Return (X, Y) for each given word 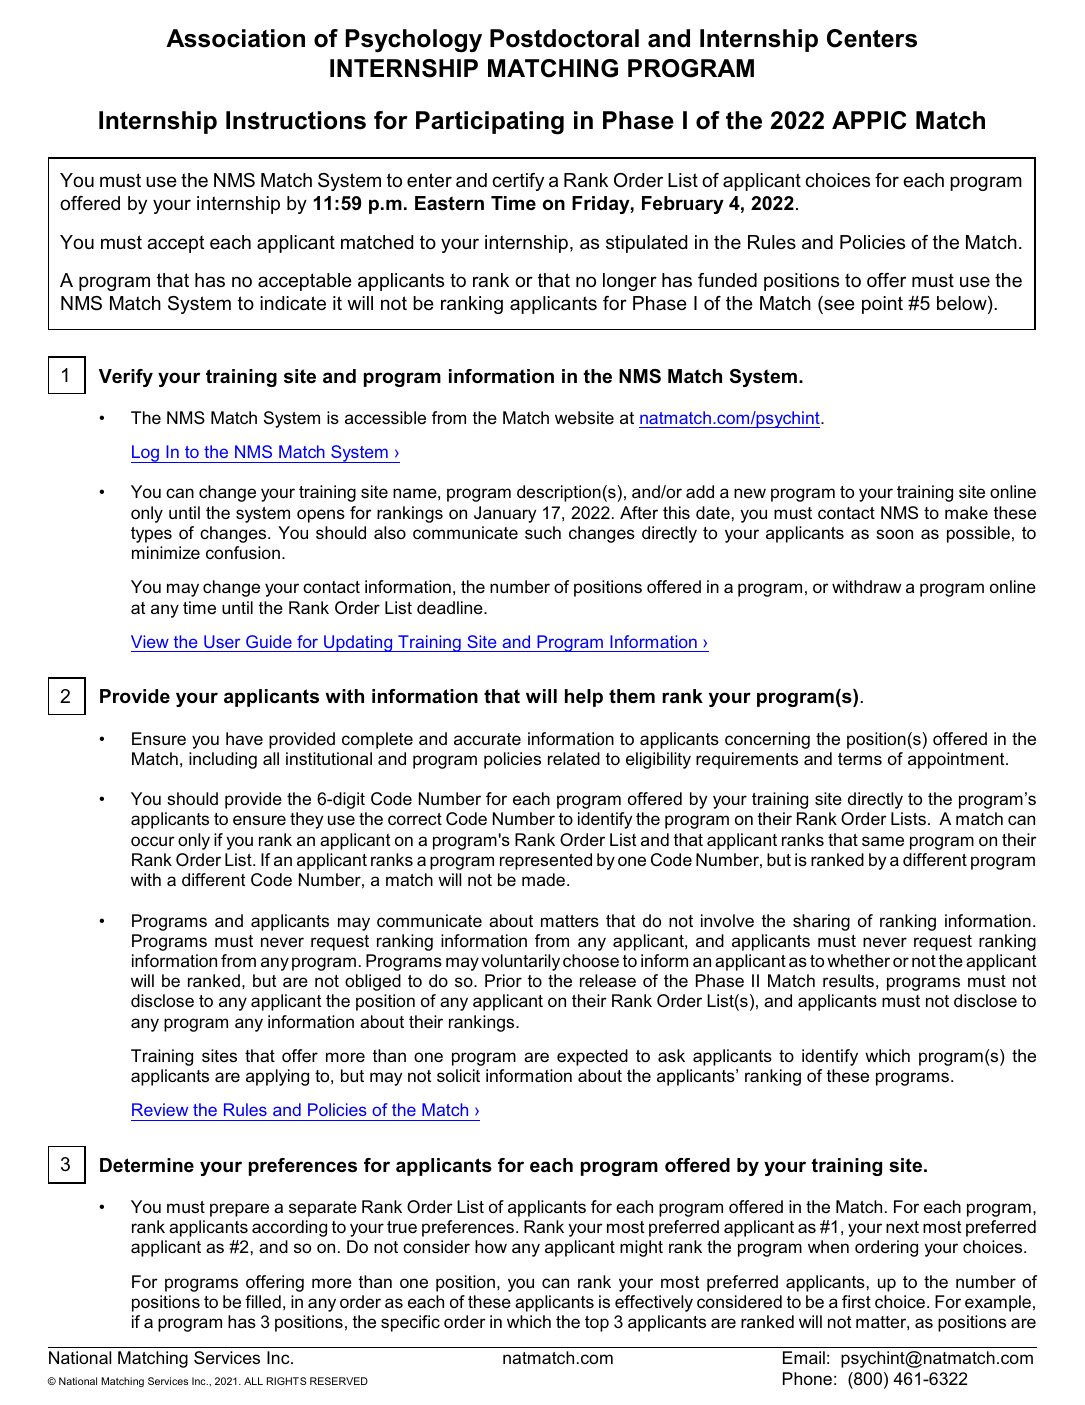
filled (263, 1301)
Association (235, 38)
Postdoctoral (564, 38)
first (856, 1301)
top (597, 1324)
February (683, 205)
